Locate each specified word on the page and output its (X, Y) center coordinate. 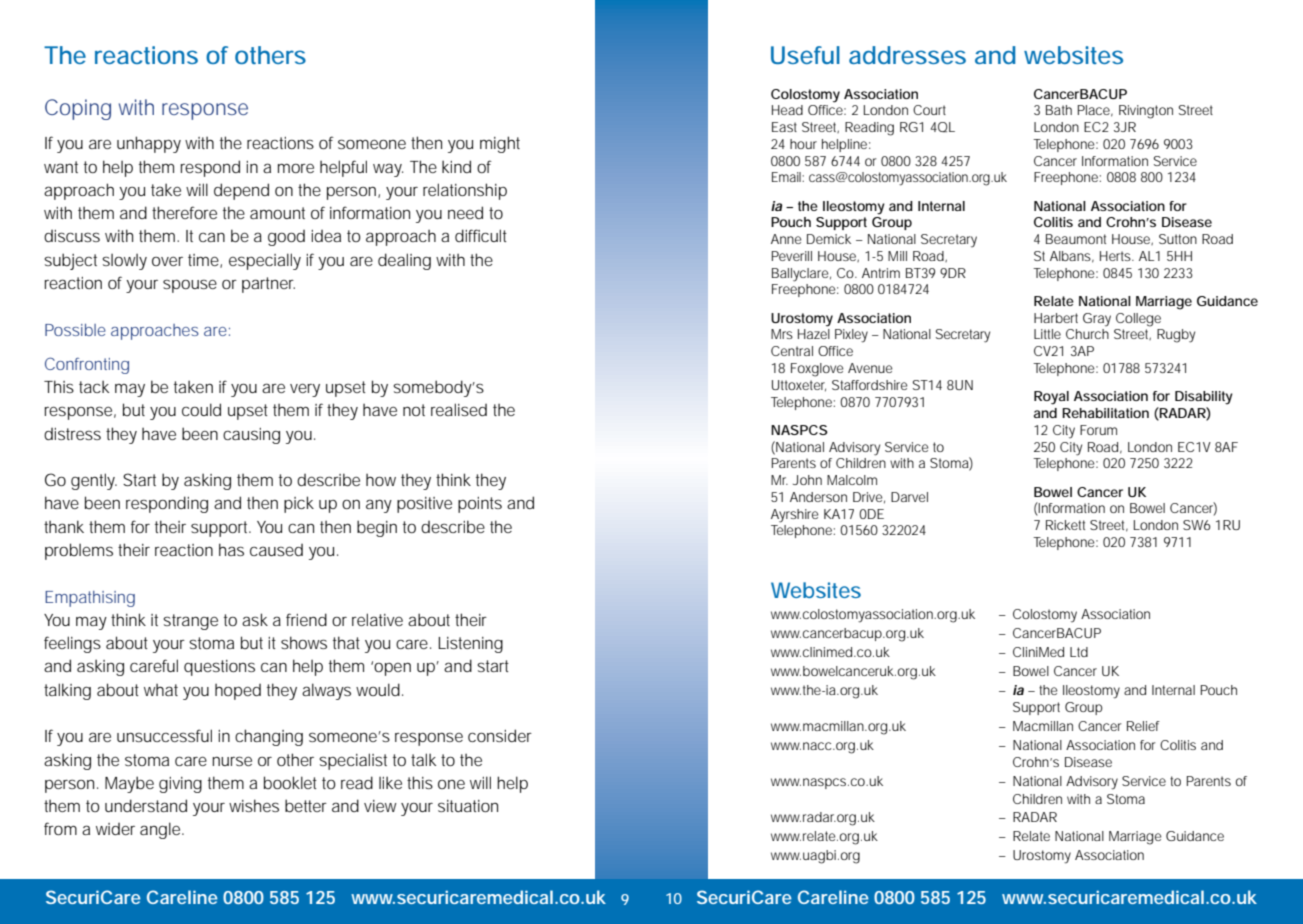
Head (787, 110)
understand (146, 805)
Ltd (1079, 652)
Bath (1059, 110)
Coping (78, 109)
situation (468, 806)
